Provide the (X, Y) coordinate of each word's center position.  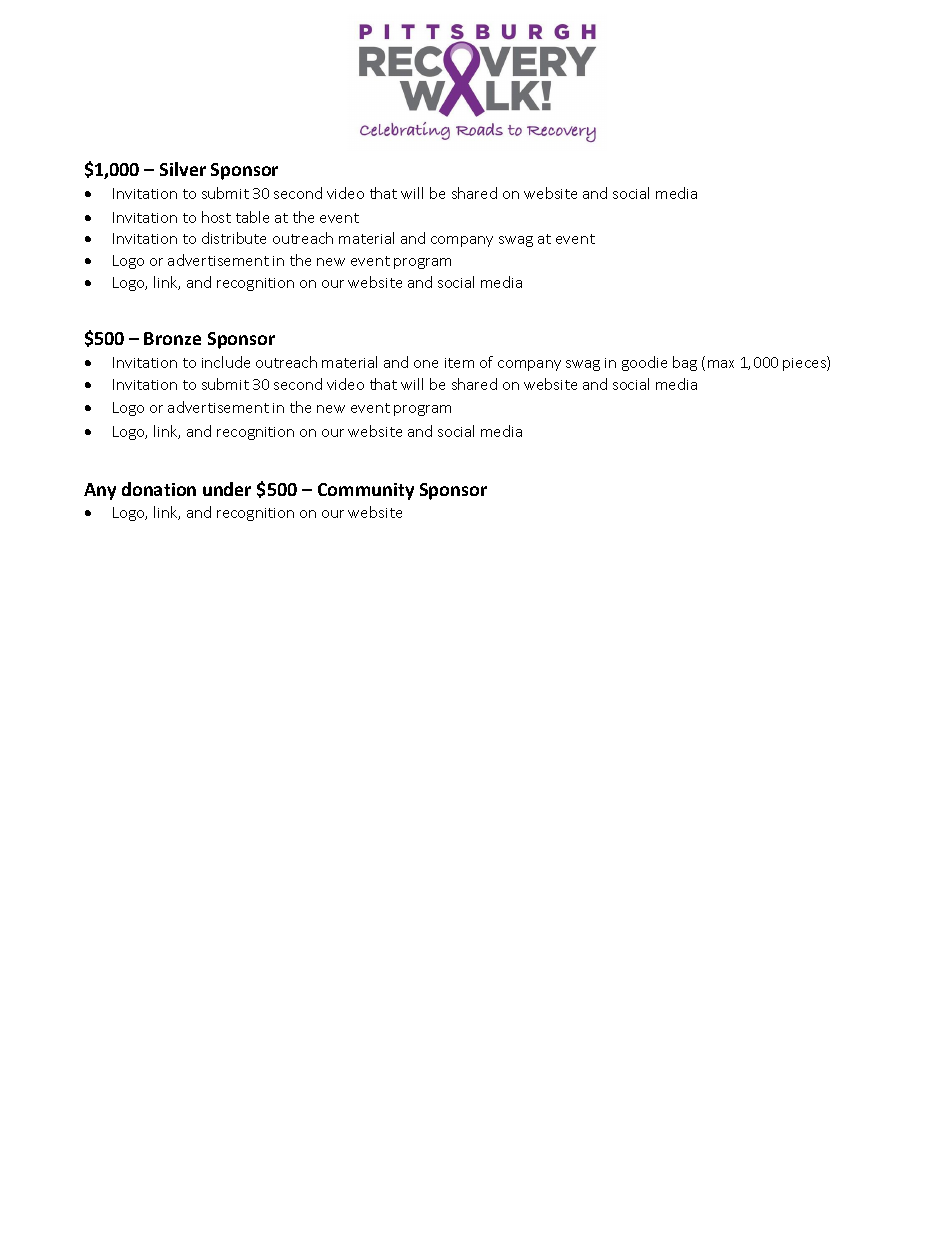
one (426, 364)
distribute (234, 238)
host (216, 217)
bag (685, 363)
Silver (183, 169)
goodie (644, 363)
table (252, 217)
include (226, 362)
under (227, 489)
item (459, 363)
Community (366, 491)
